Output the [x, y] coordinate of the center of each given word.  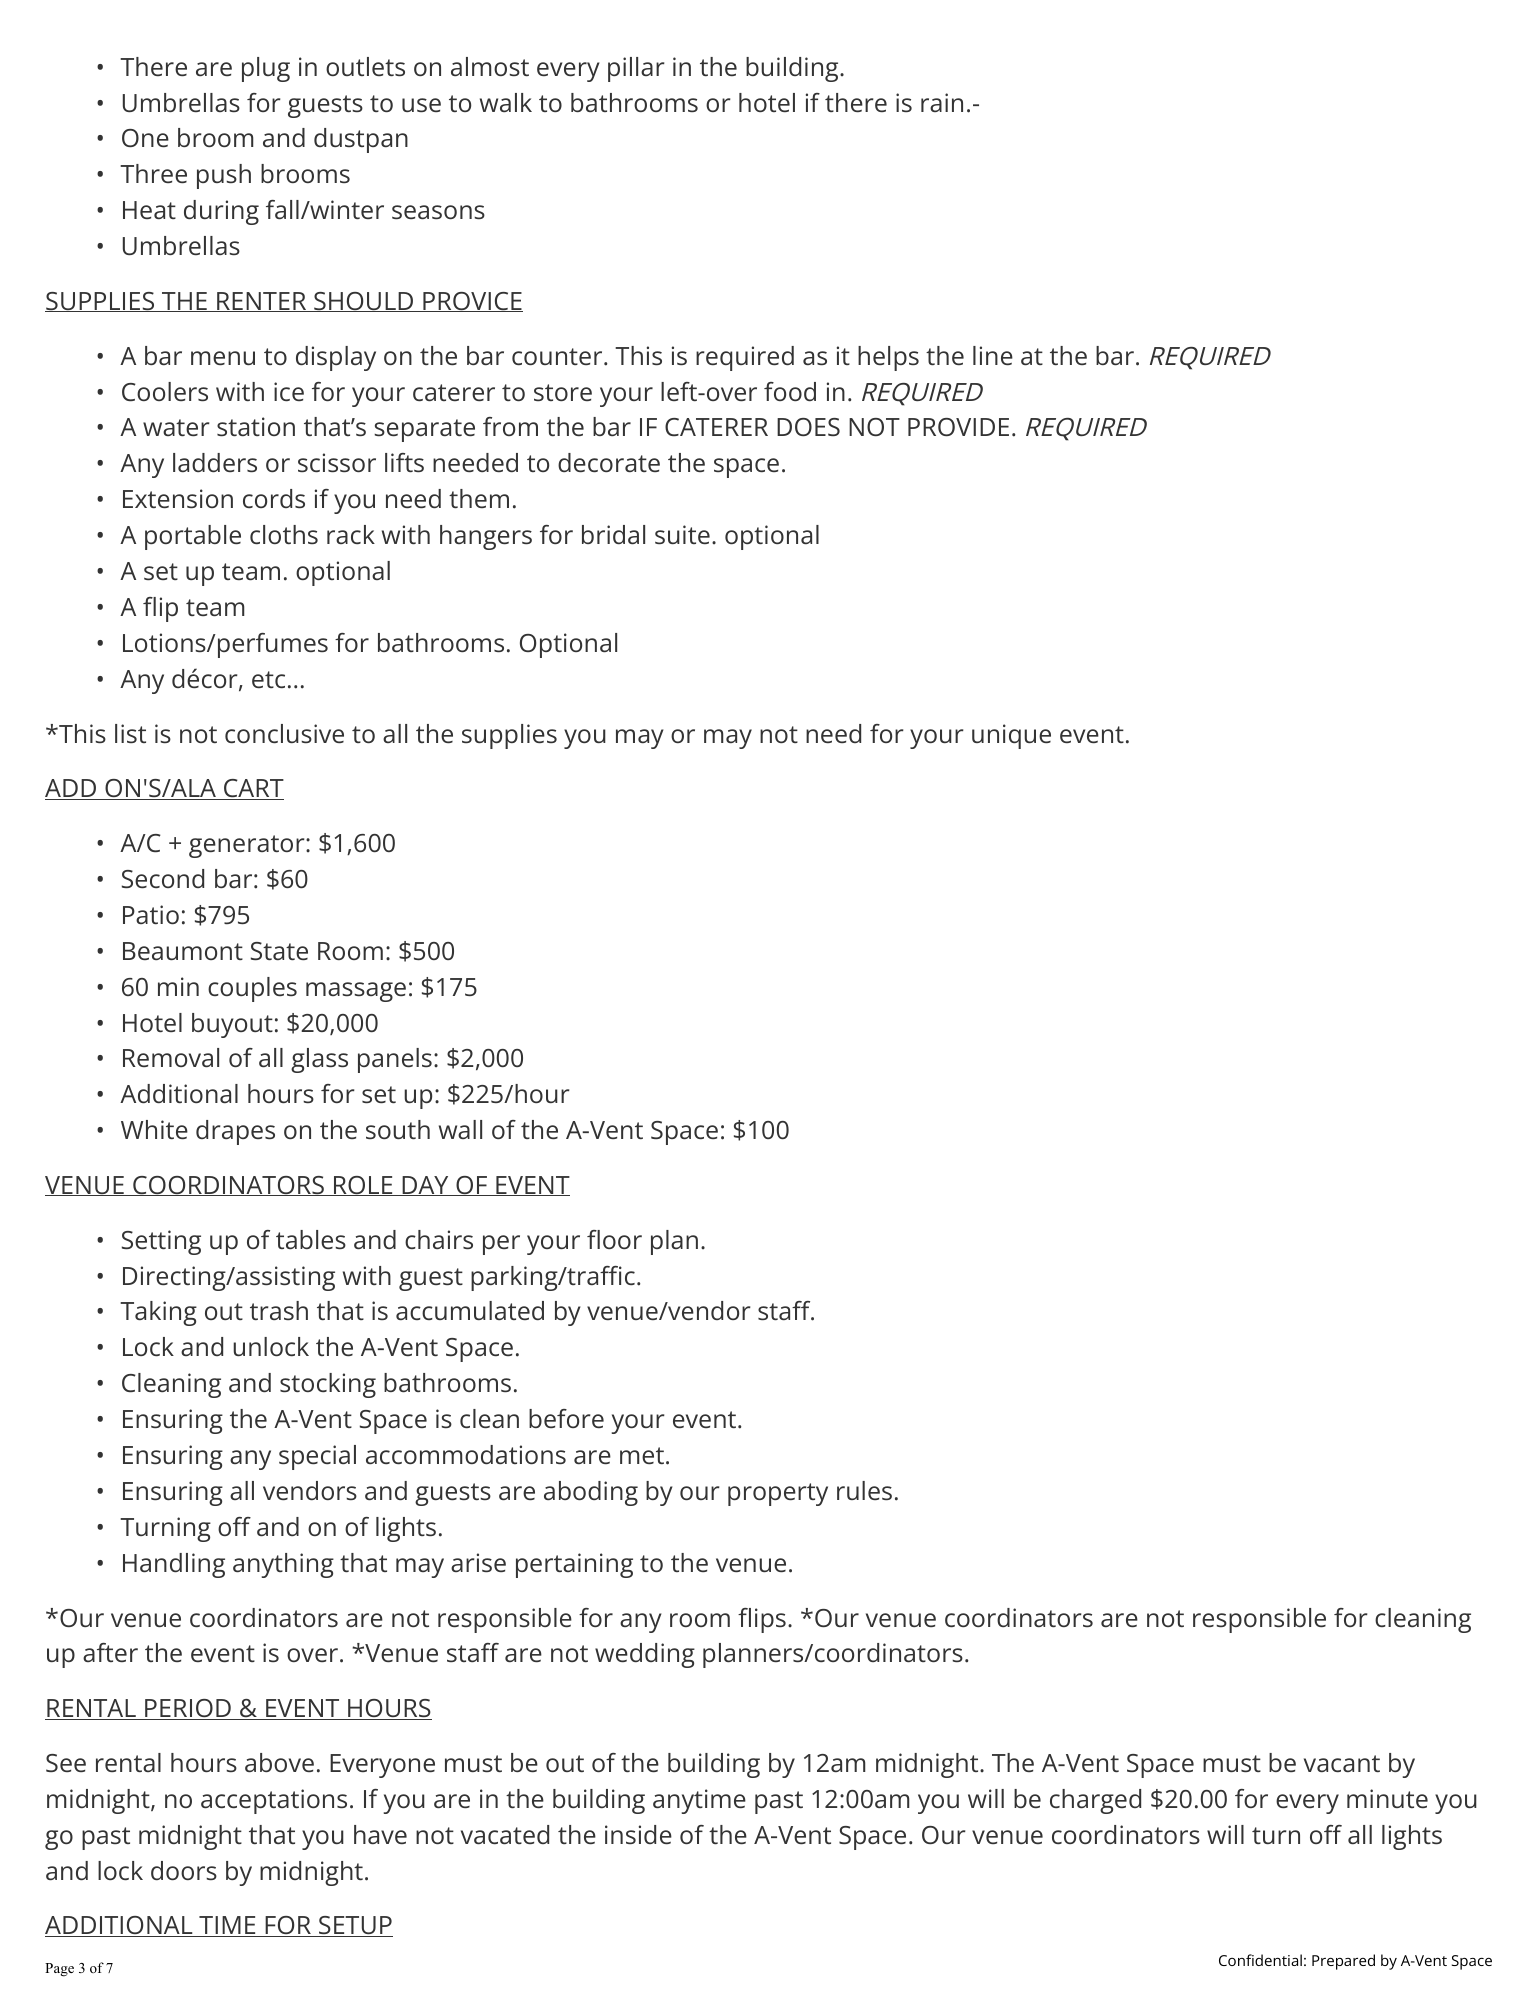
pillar [636, 69]
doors [184, 1870]
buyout [232, 1025]
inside [638, 1834]
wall [460, 1129]
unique [1011, 736]
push [224, 176]
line [993, 355]
